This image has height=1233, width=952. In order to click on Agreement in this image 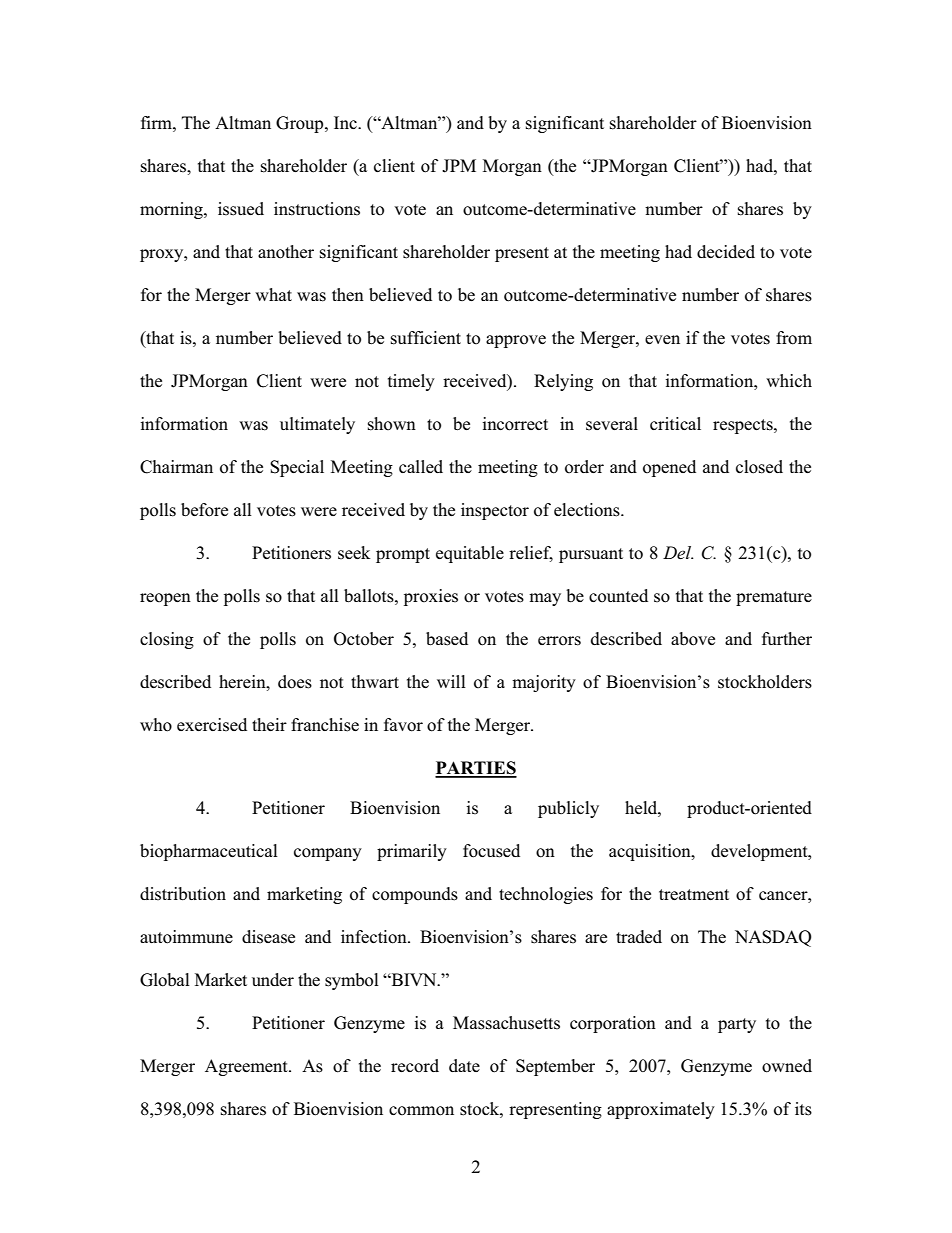, I will do `click(247, 1067)`.
